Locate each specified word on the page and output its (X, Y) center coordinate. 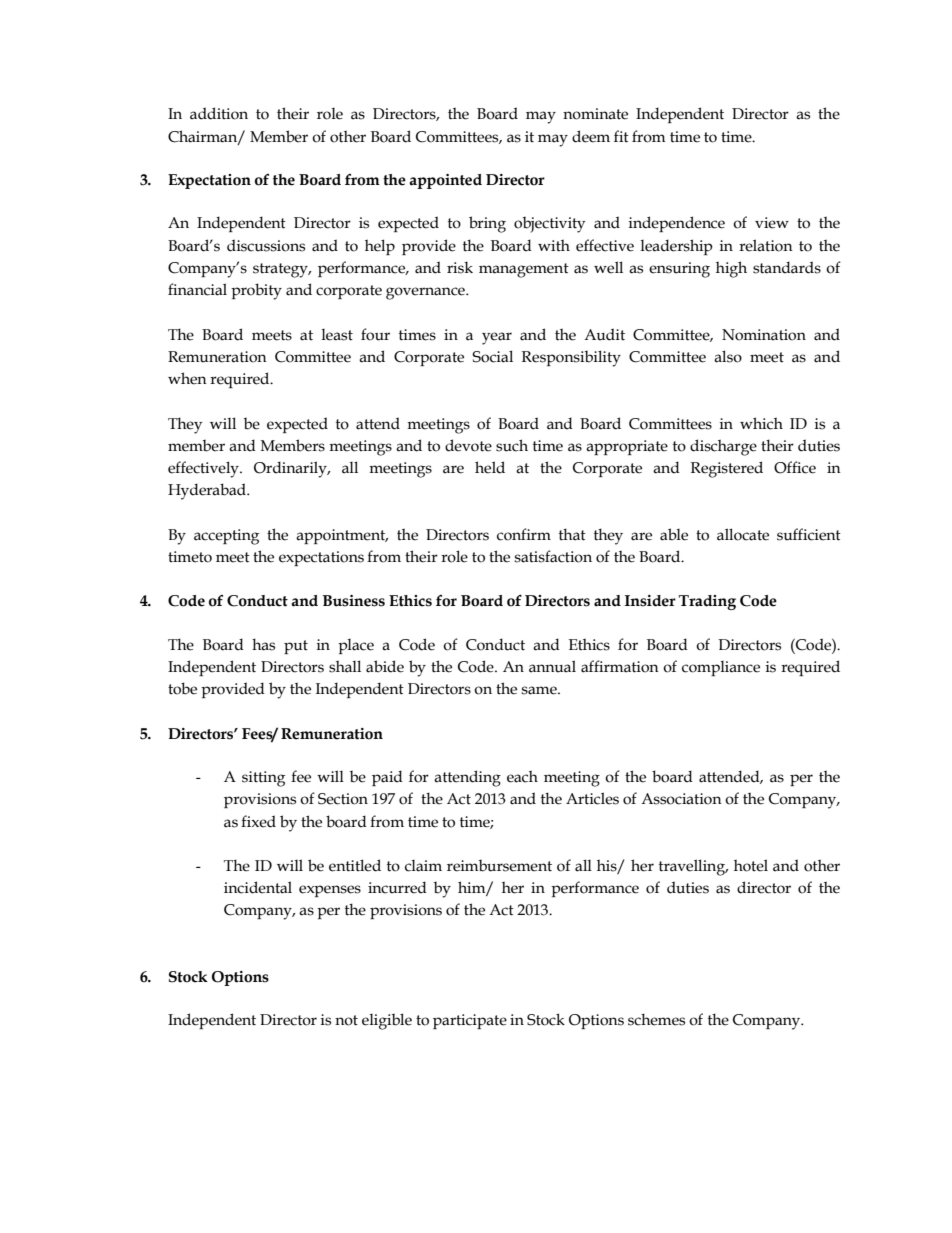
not (346, 1020)
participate (470, 1021)
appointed (445, 181)
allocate (743, 534)
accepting (226, 537)
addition (219, 113)
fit (621, 136)
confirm (524, 534)
